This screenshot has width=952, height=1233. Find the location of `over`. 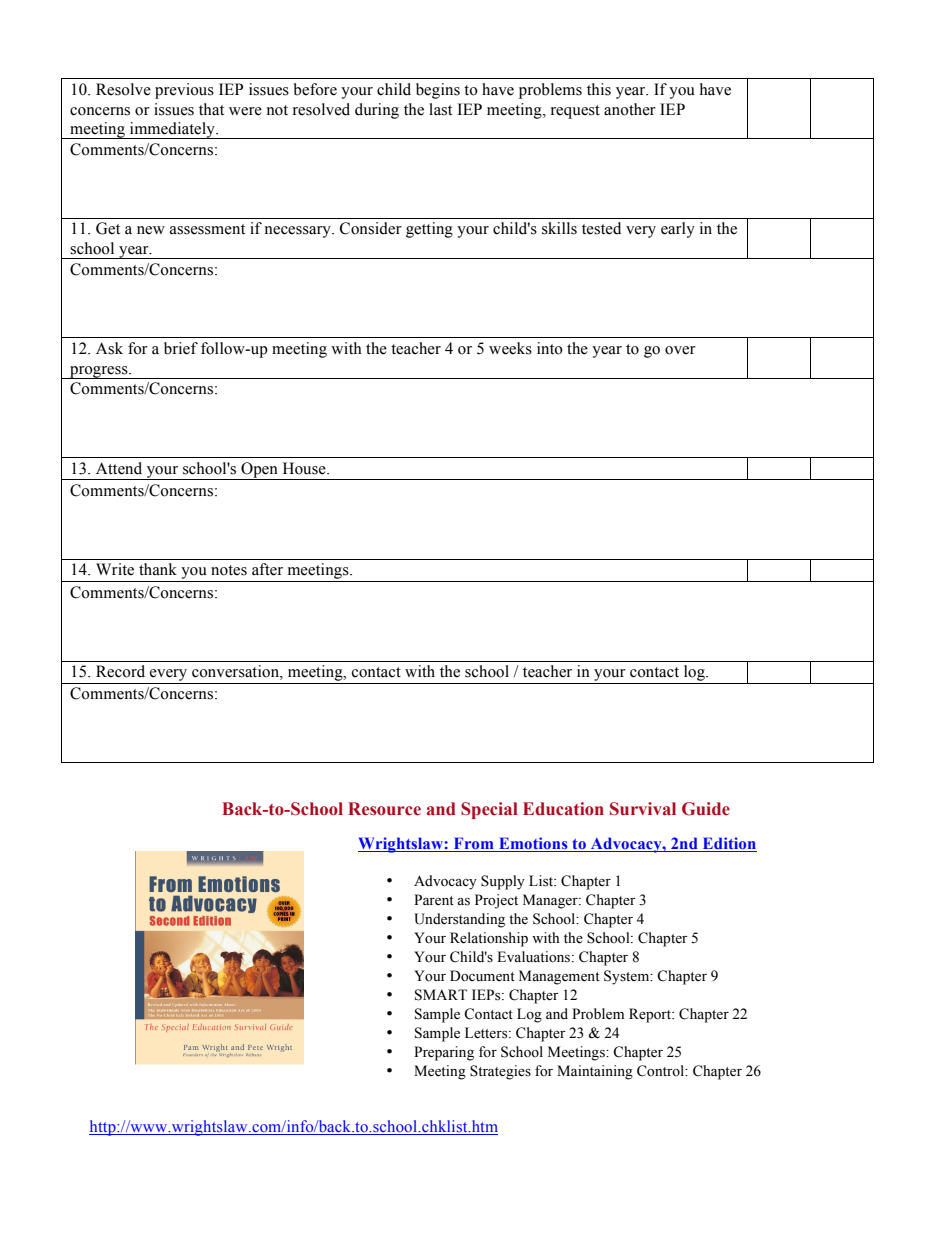

over is located at coordinates (680, 350).
